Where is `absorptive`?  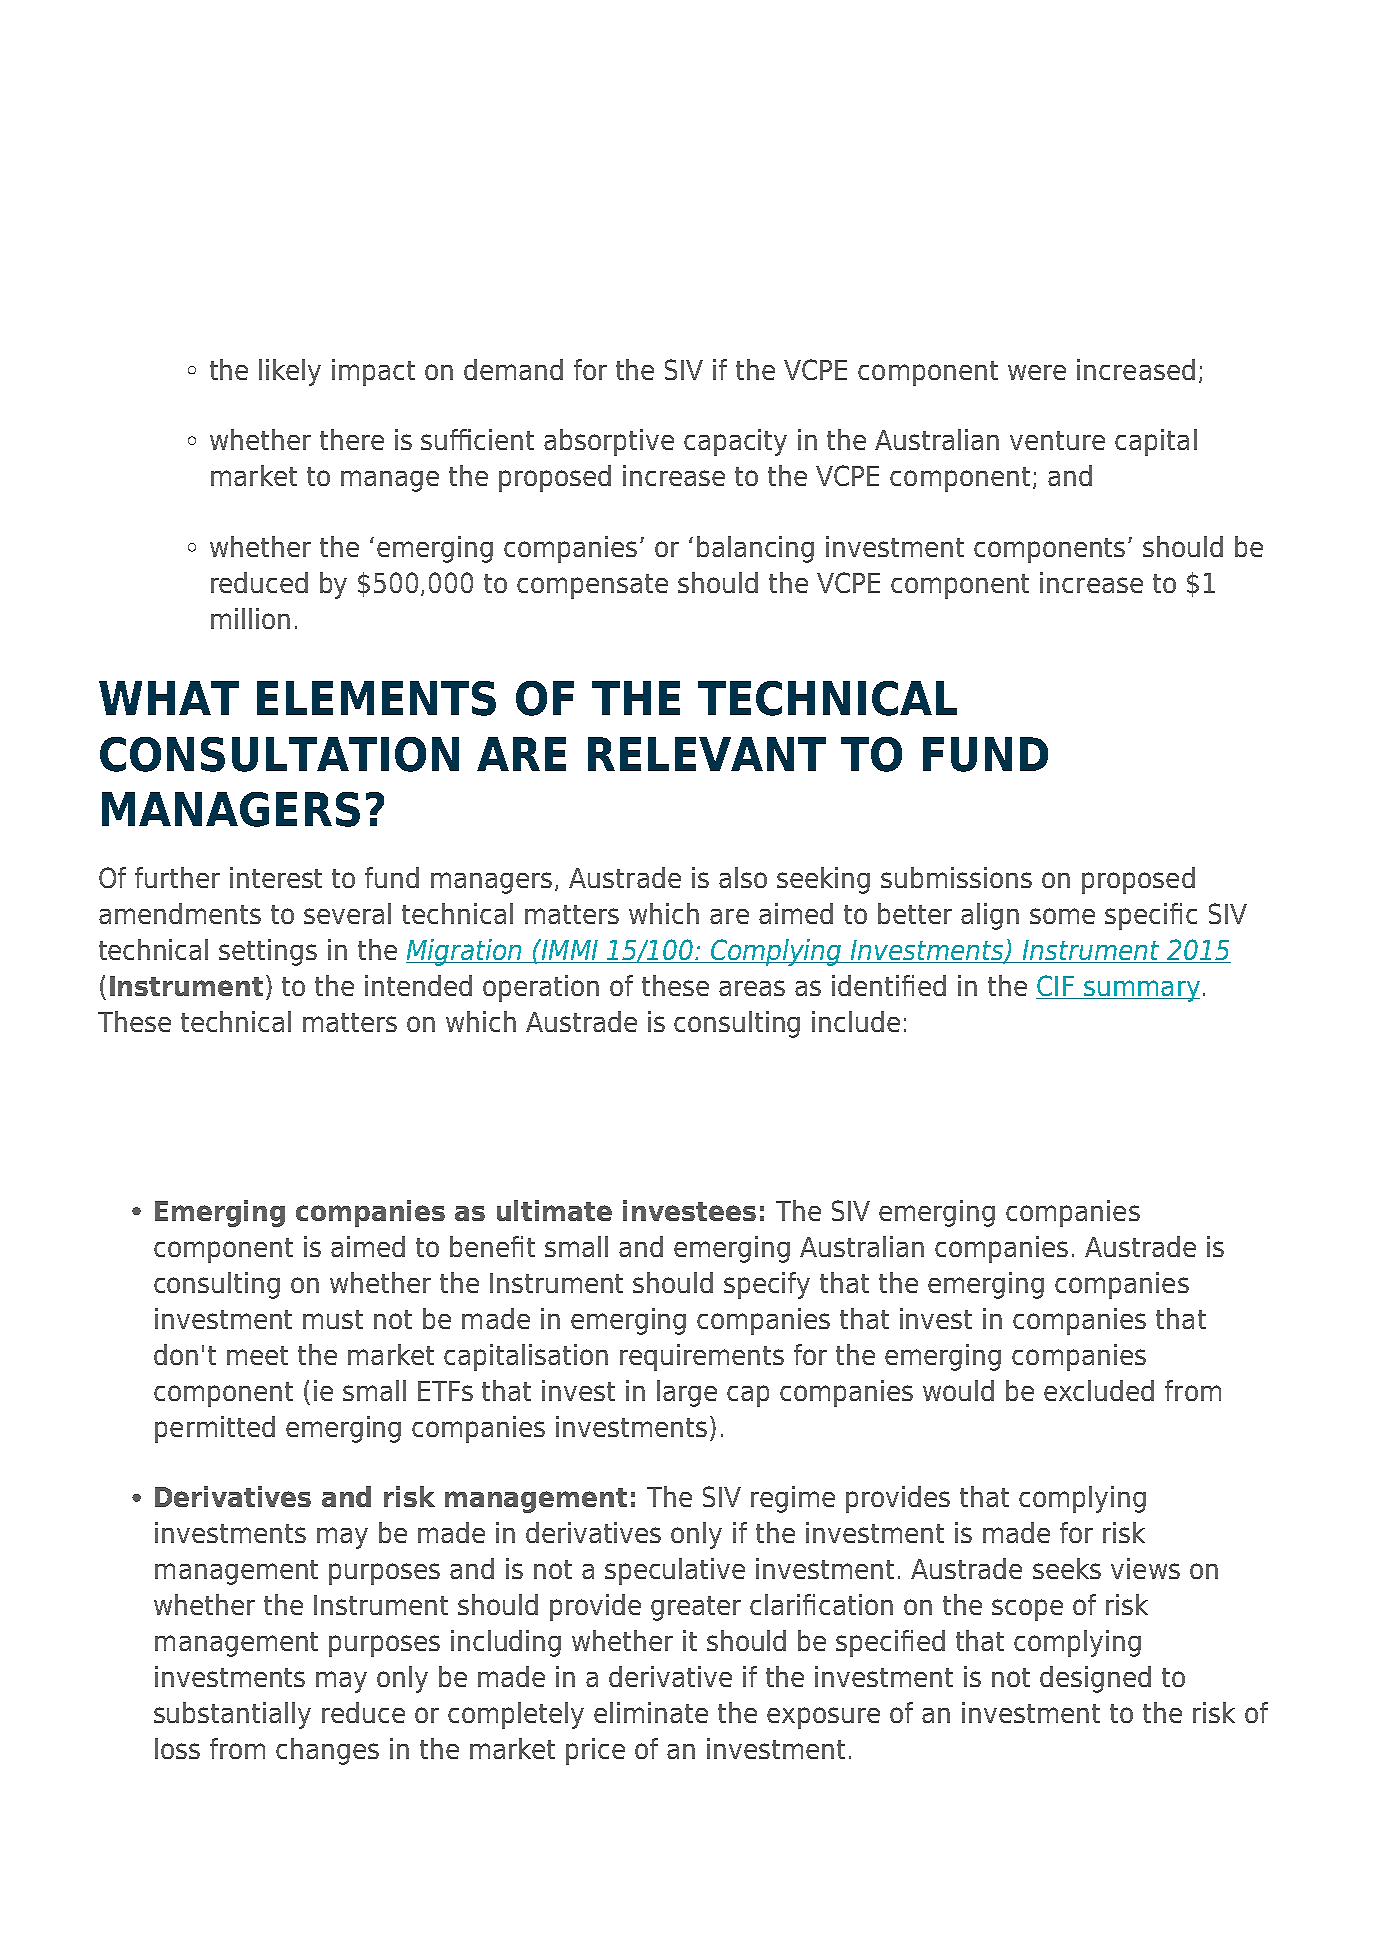
absorptive is located at coordinates (609, 442).
